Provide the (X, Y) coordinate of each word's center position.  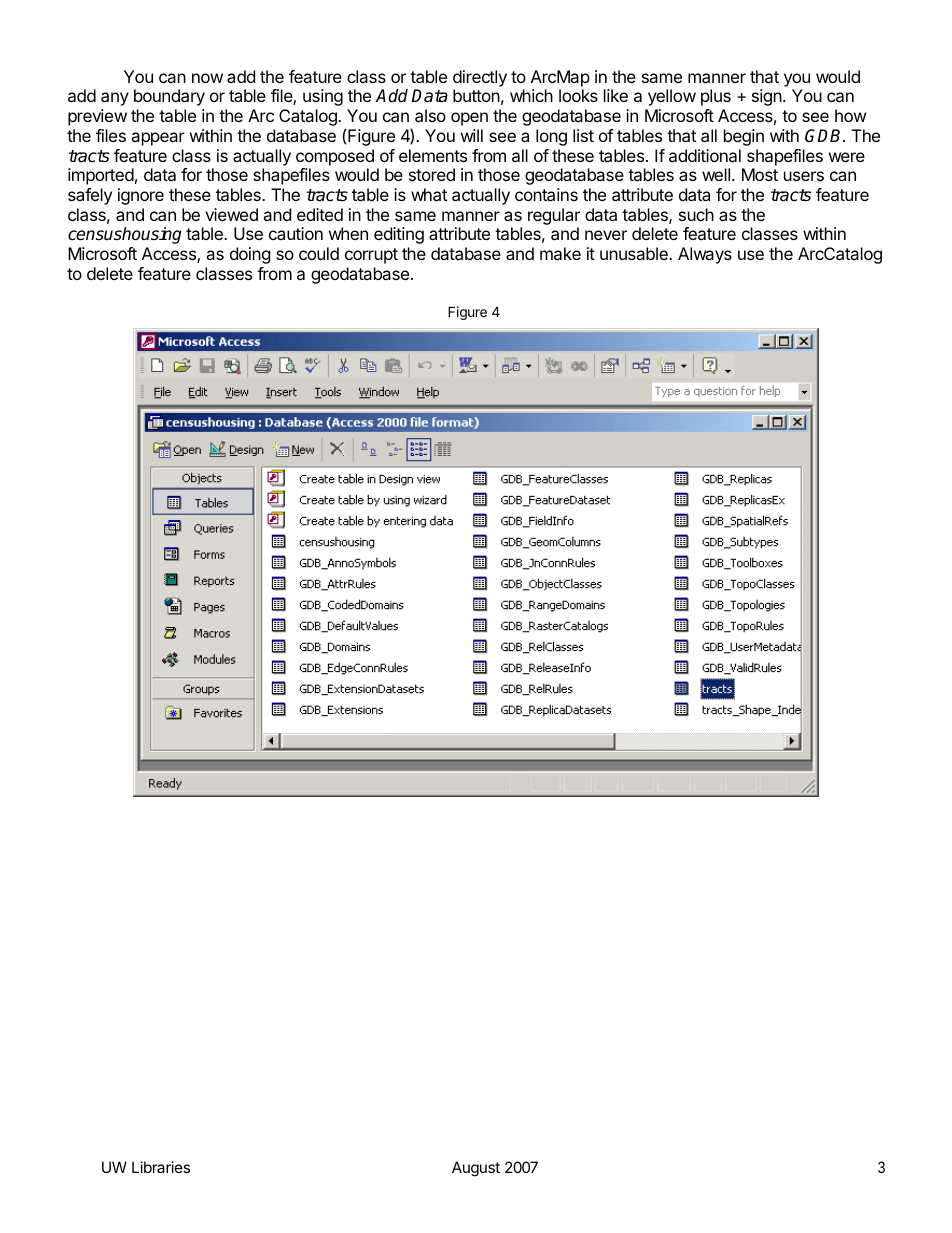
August (476, 1169)
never (606, 235)
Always (705, 255)
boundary (169, 97)
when (348, 233)
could (319, 253)
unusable (635, 253)
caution (296, 233)
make (560, 253)
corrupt (371, 256)
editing (399, 235)
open (469, 119)
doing (250, 255)
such (696, 214)
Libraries (161, 1167)
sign (767, 97)
